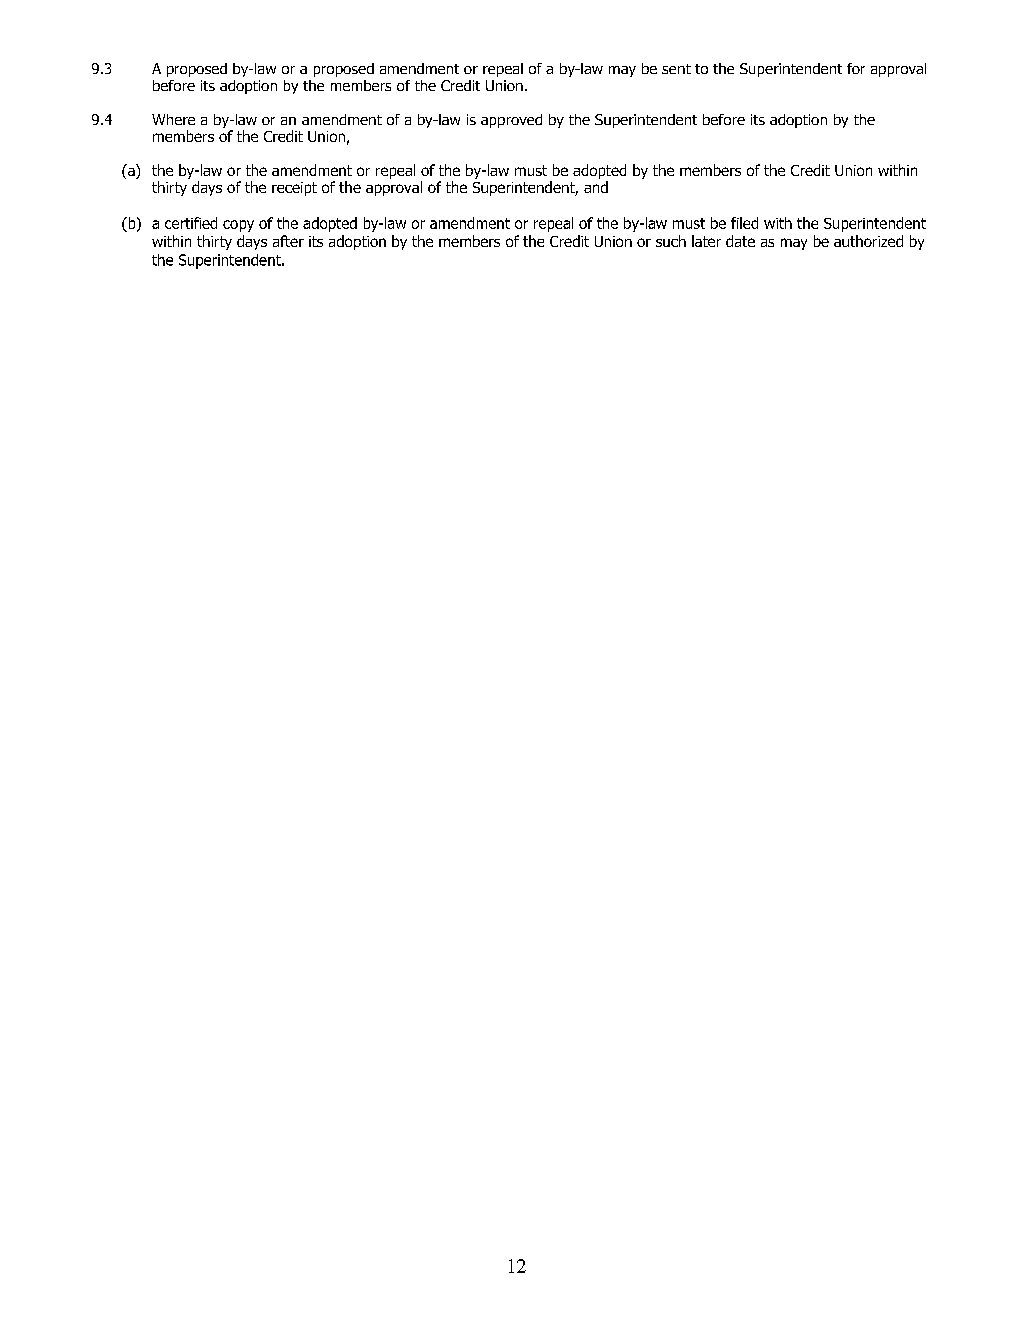  What do you see at coordinates (238, 226) in the screenshot?
I see `copy` at bounding box center [238, 226].
